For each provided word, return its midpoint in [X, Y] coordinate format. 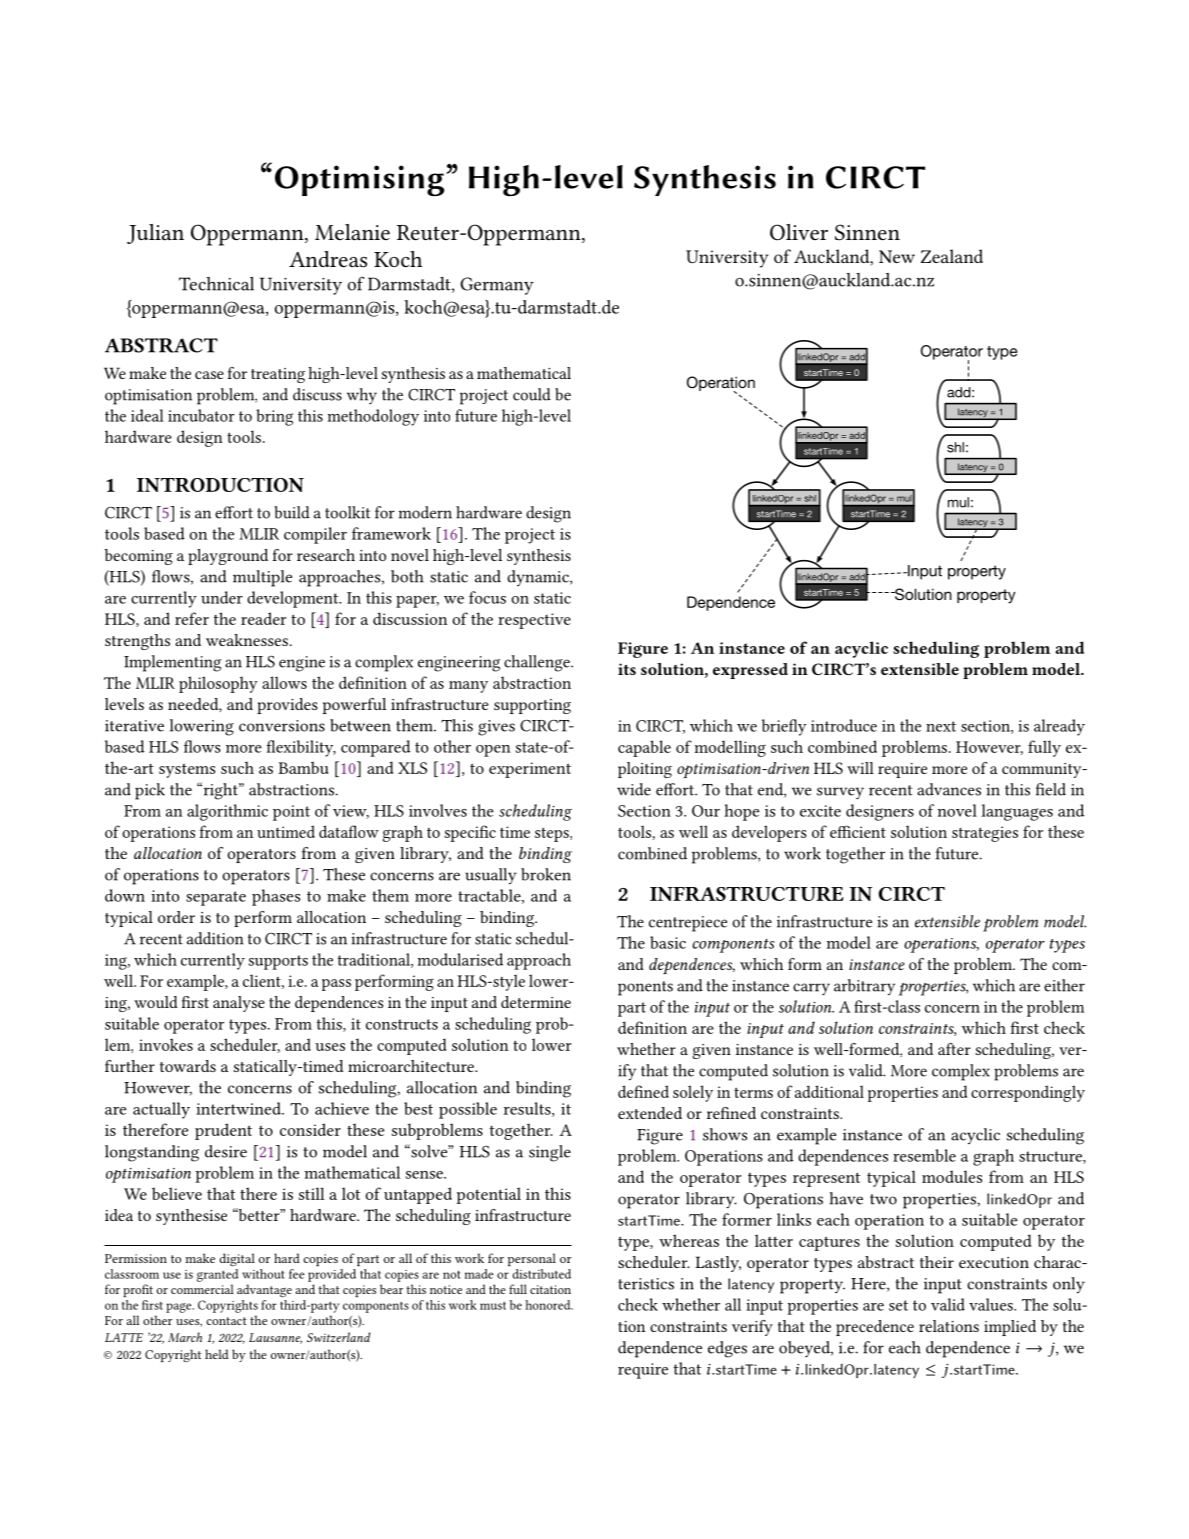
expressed [750, 671]
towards [188, 1066]
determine [536, 1002]
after [954, 1049]
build [292, 512]
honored [549, 1305]
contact [226, 1321]
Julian [155, 234]
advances [949, 789]
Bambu [303, 767]
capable [644, 748]
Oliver [799, 232]
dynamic [539, 578]
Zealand [952, 256]
